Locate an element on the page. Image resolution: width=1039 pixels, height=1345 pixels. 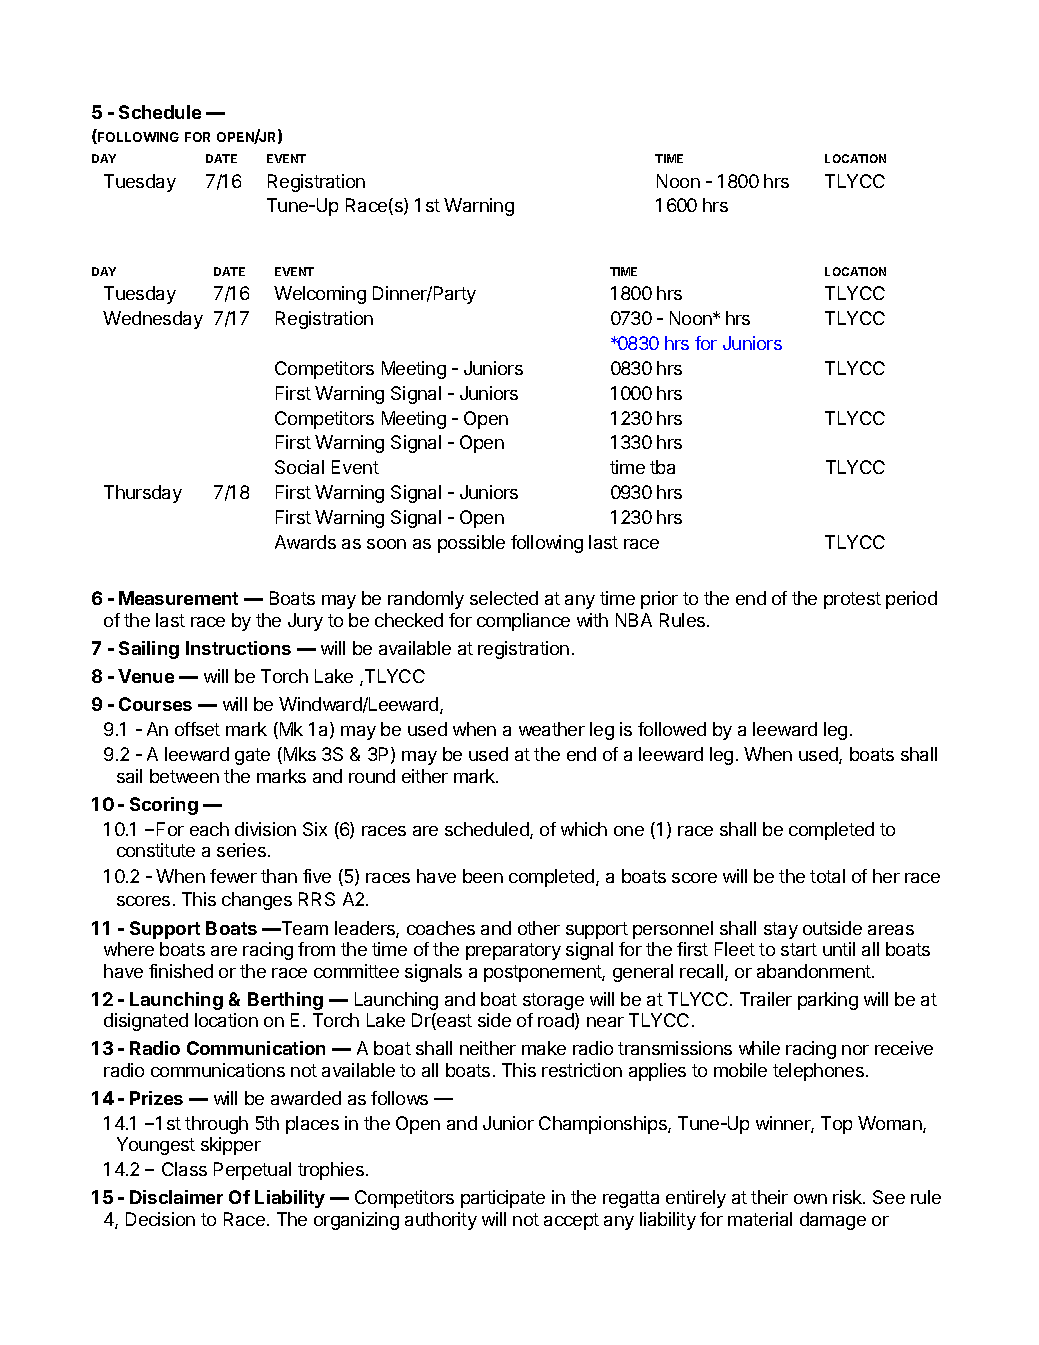
other is located at coordinates (539, 928).
